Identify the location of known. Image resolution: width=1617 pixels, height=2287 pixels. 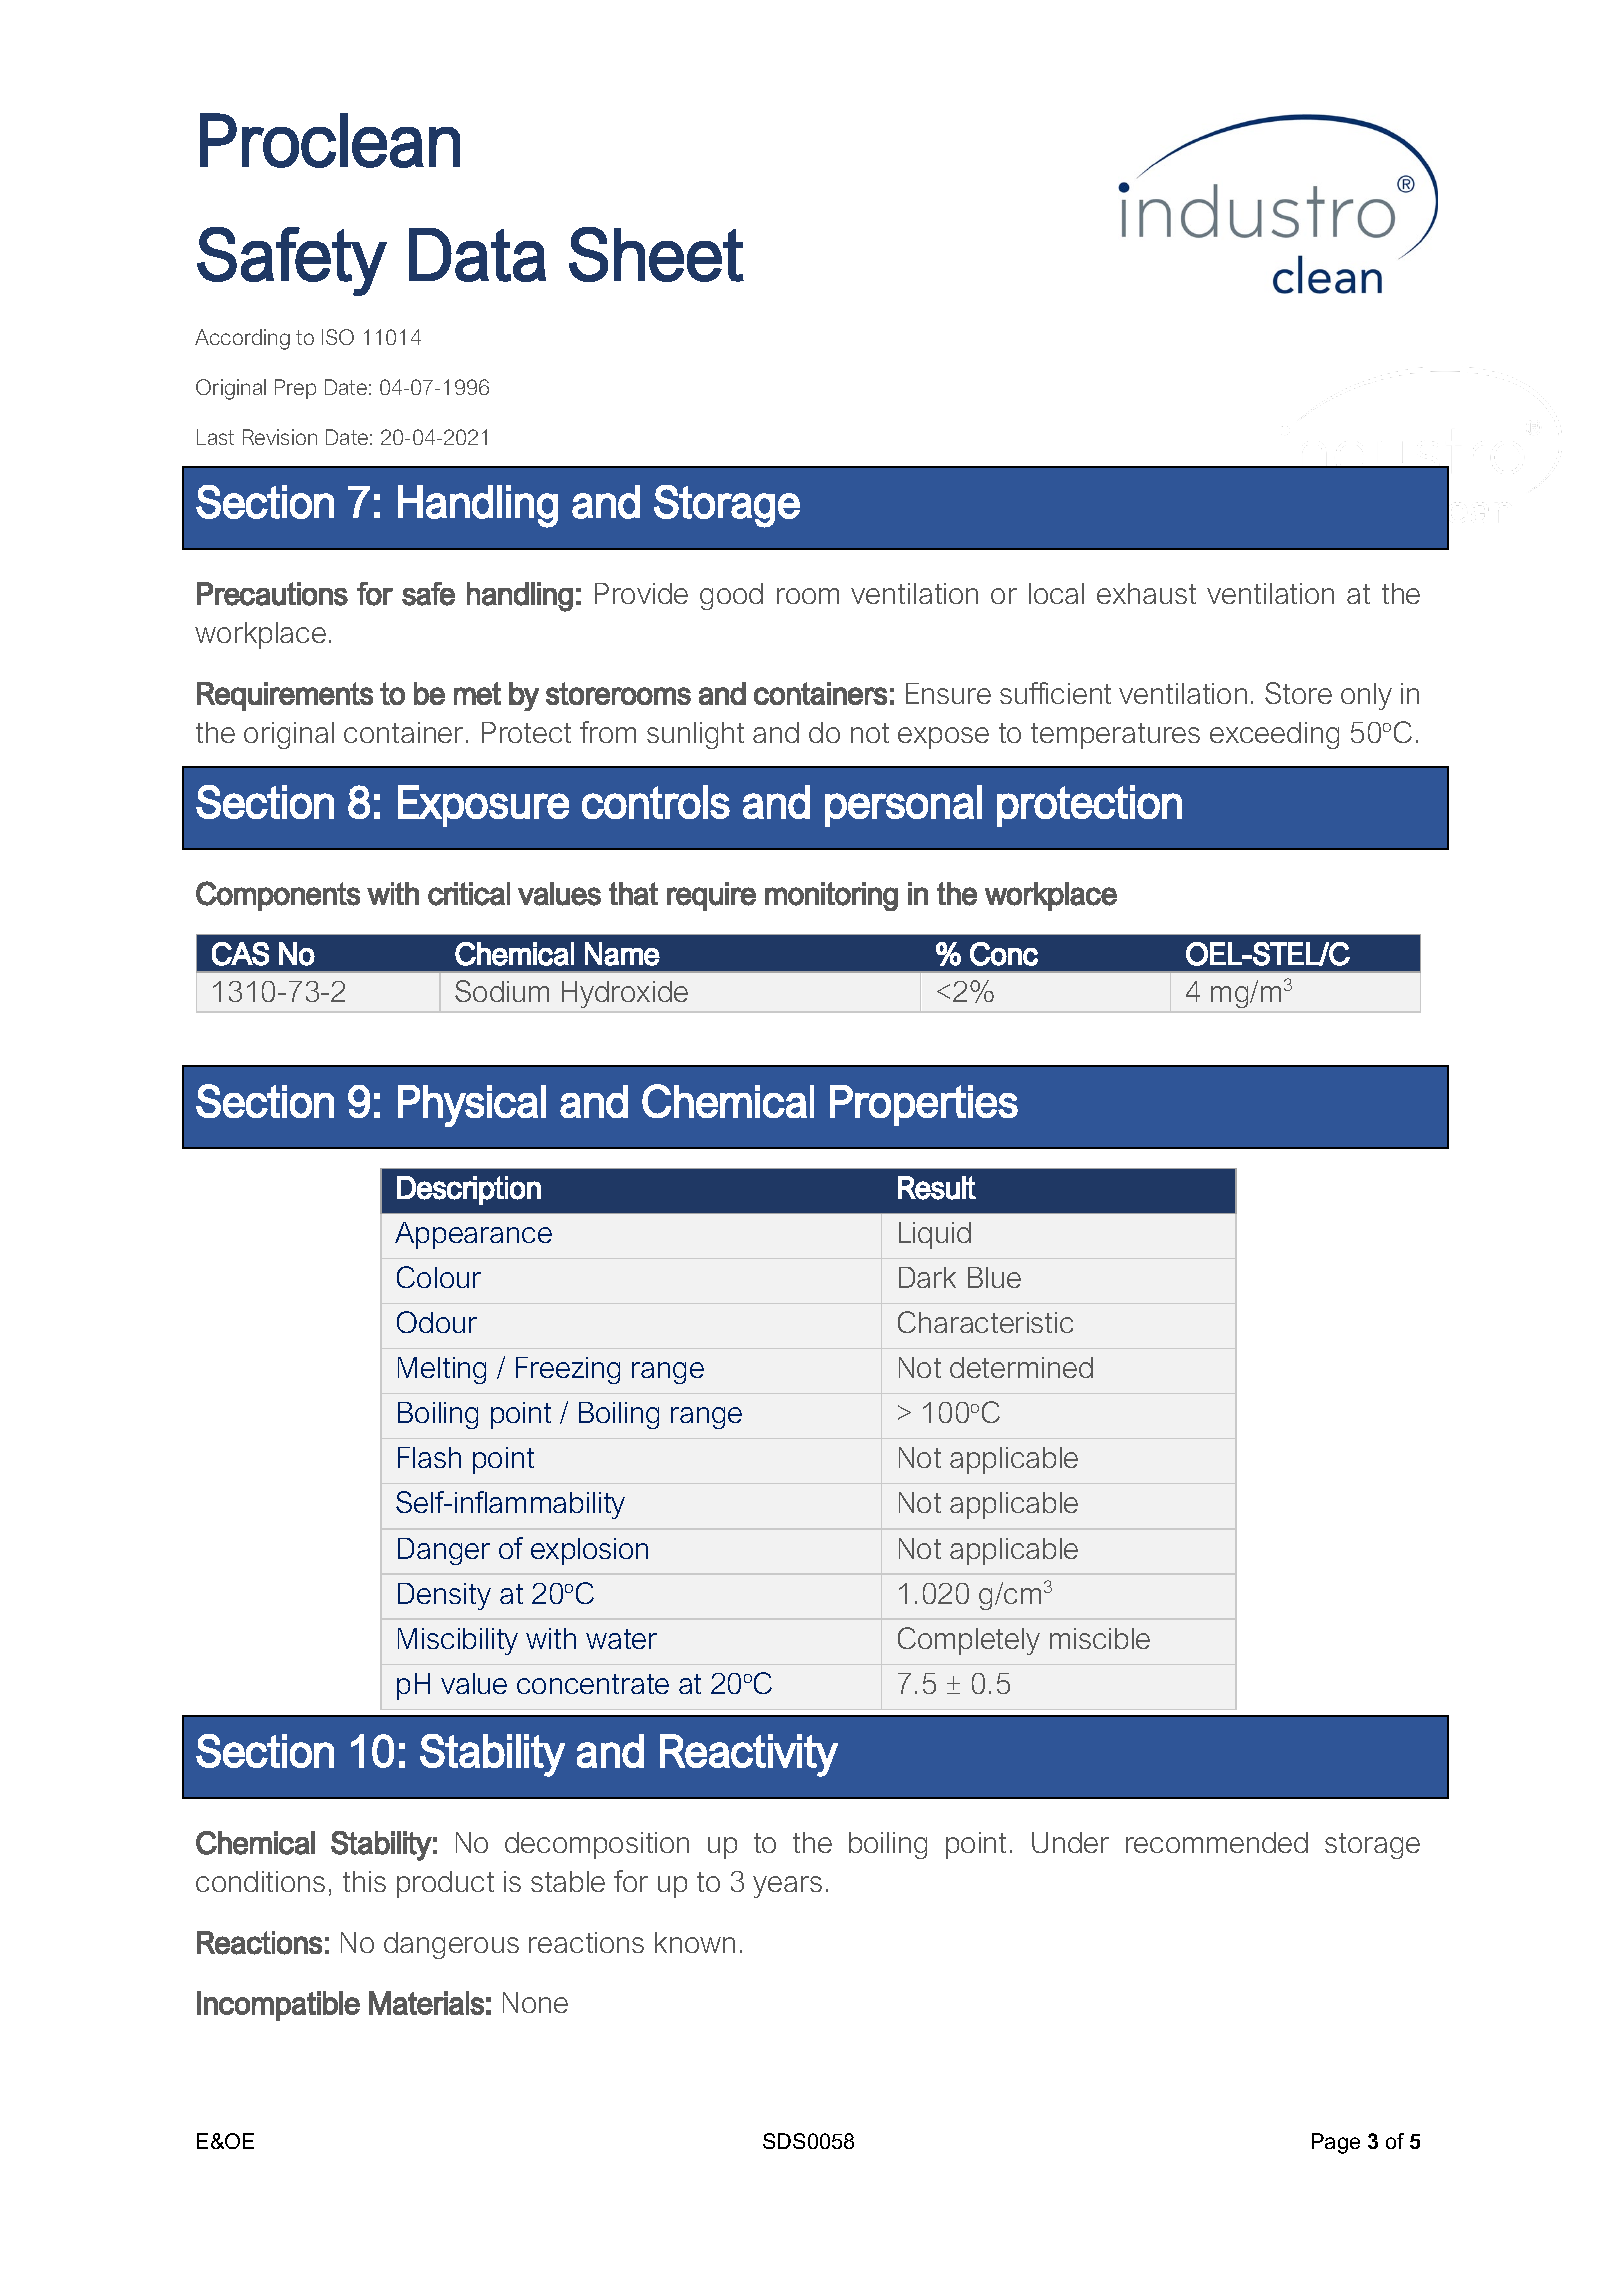
(695, 1942).
